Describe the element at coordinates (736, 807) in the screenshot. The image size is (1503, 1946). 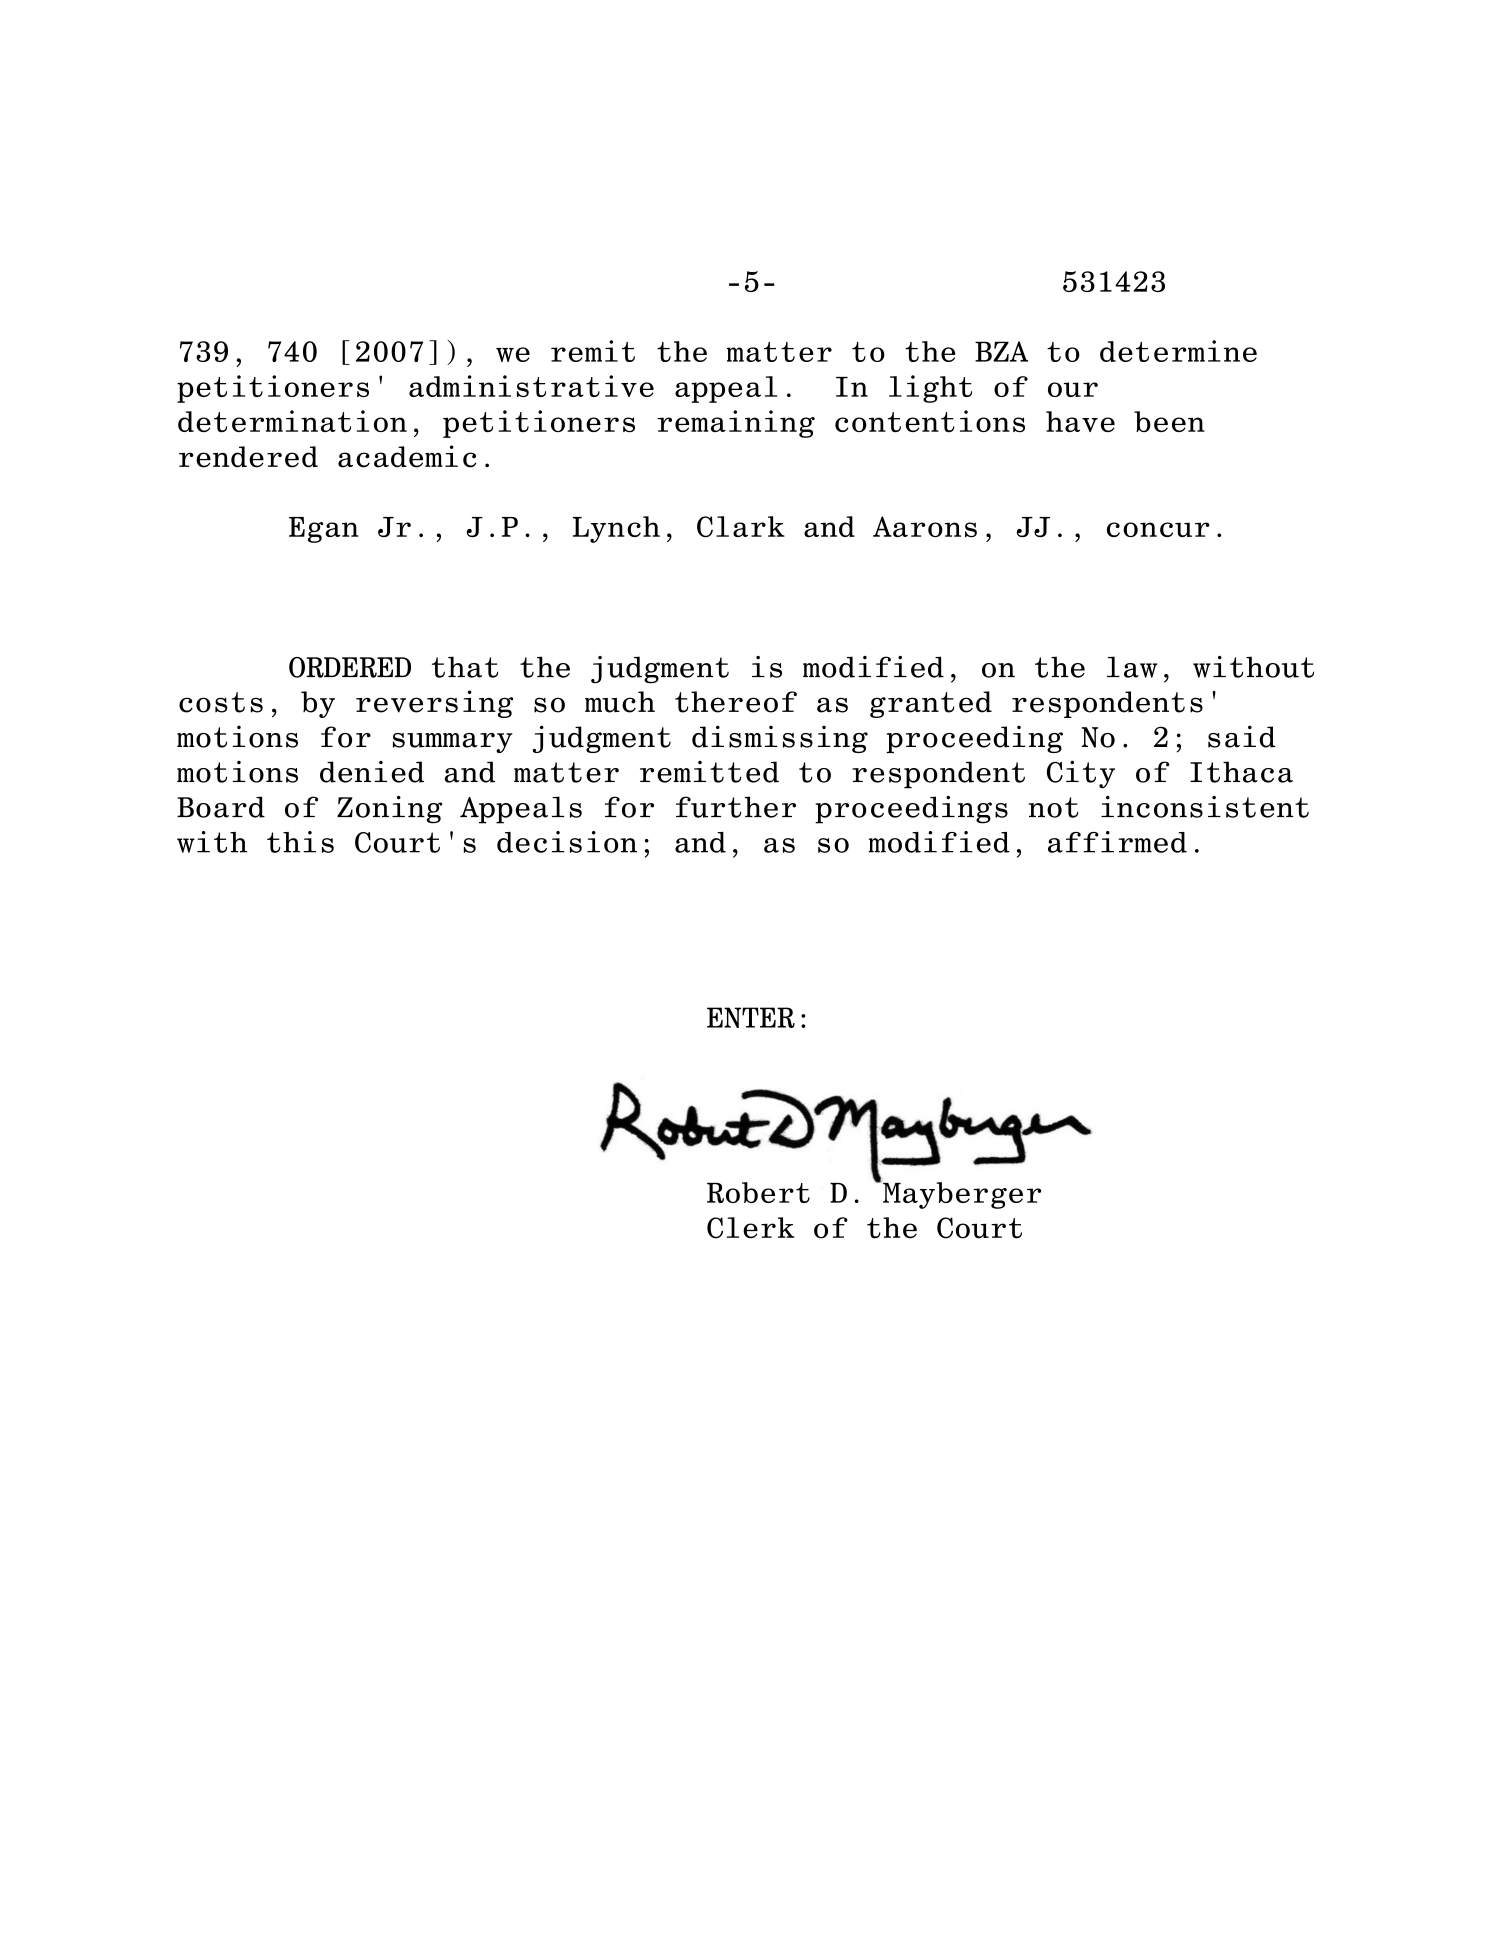
I see `further` at that location.
